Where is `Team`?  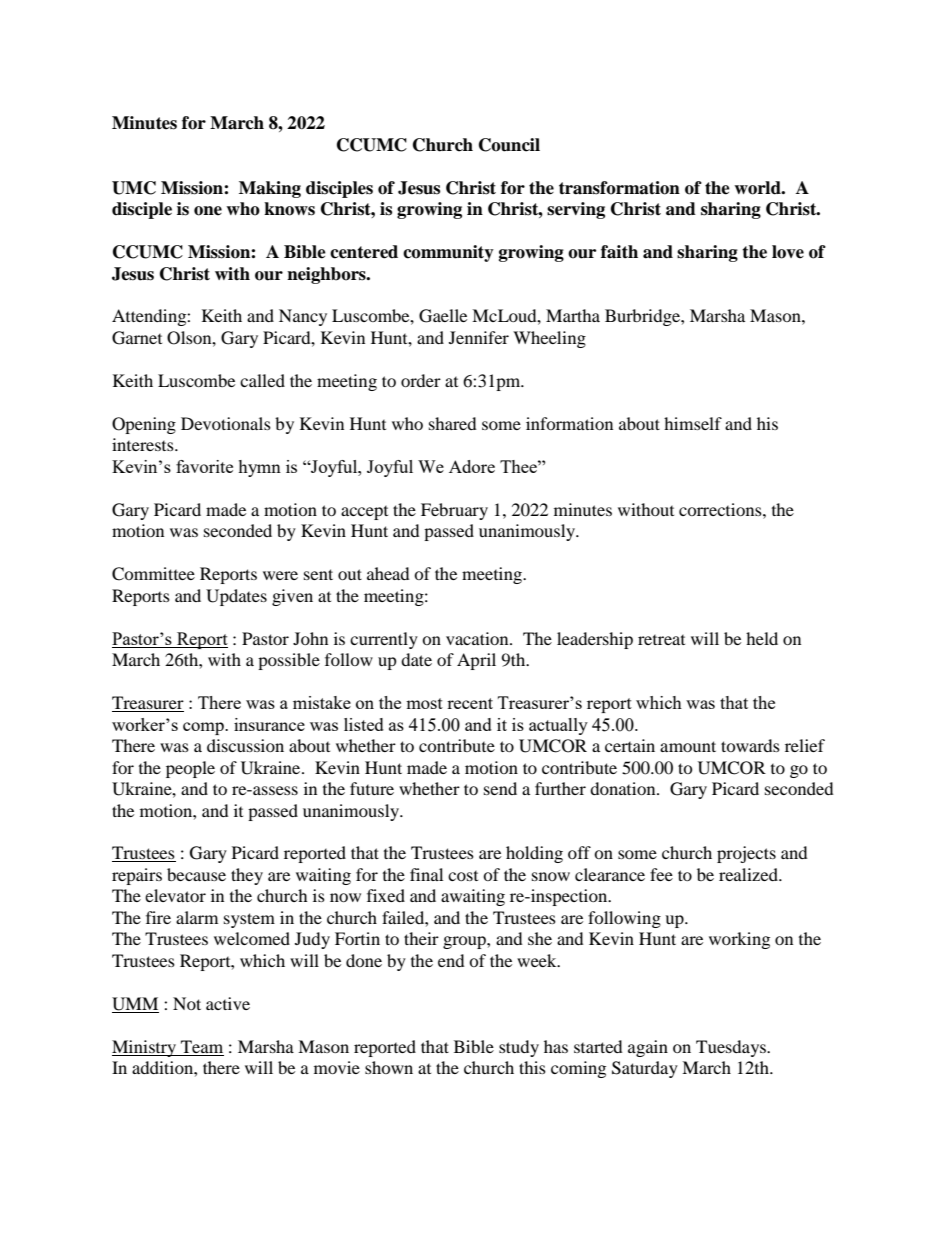
Team is located at coordinates (201, 1048).
